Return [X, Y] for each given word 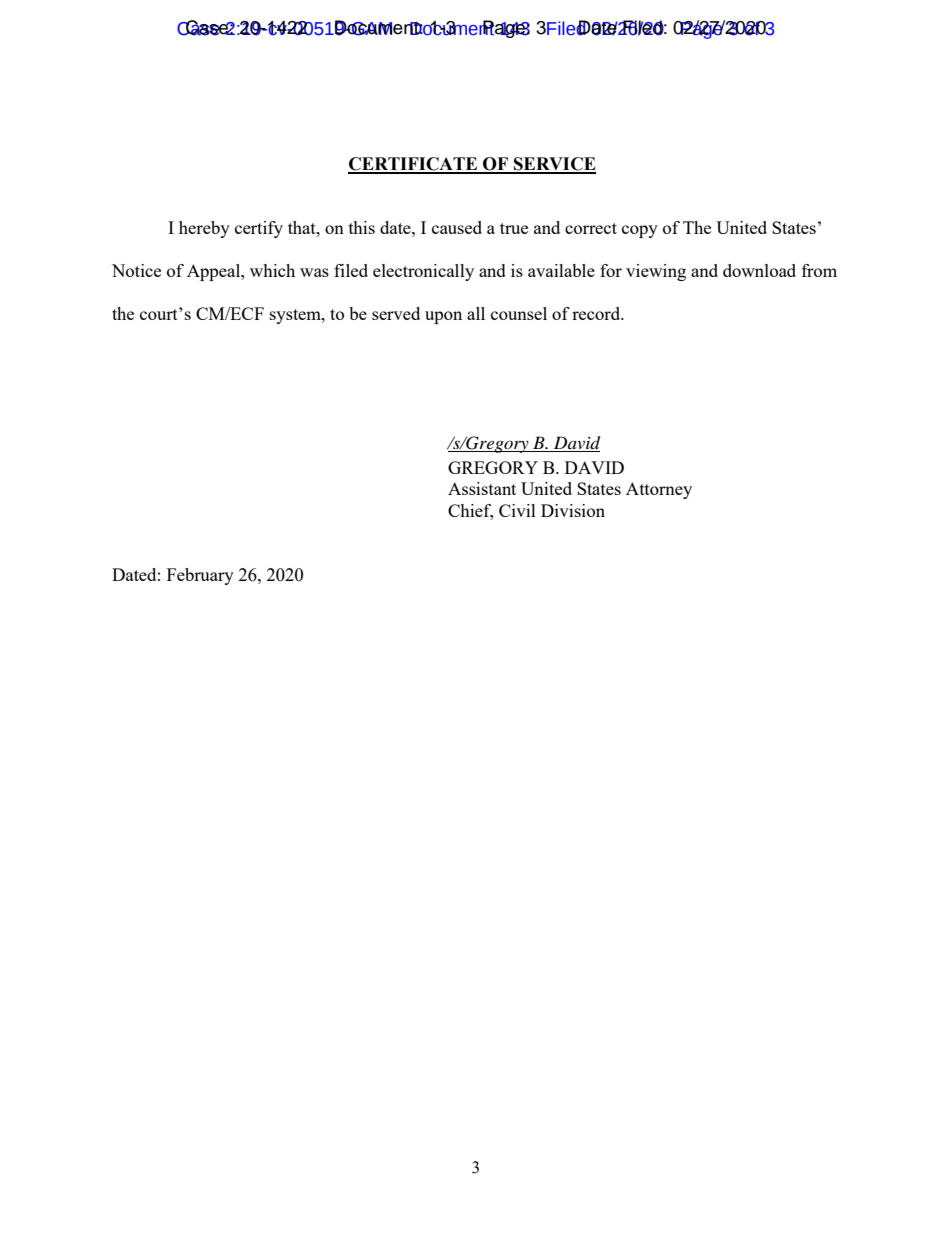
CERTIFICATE [414, 165]
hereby [204, 229]
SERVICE [554, 165]
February [200, 576]
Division [573, 510]
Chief [470, 511]
